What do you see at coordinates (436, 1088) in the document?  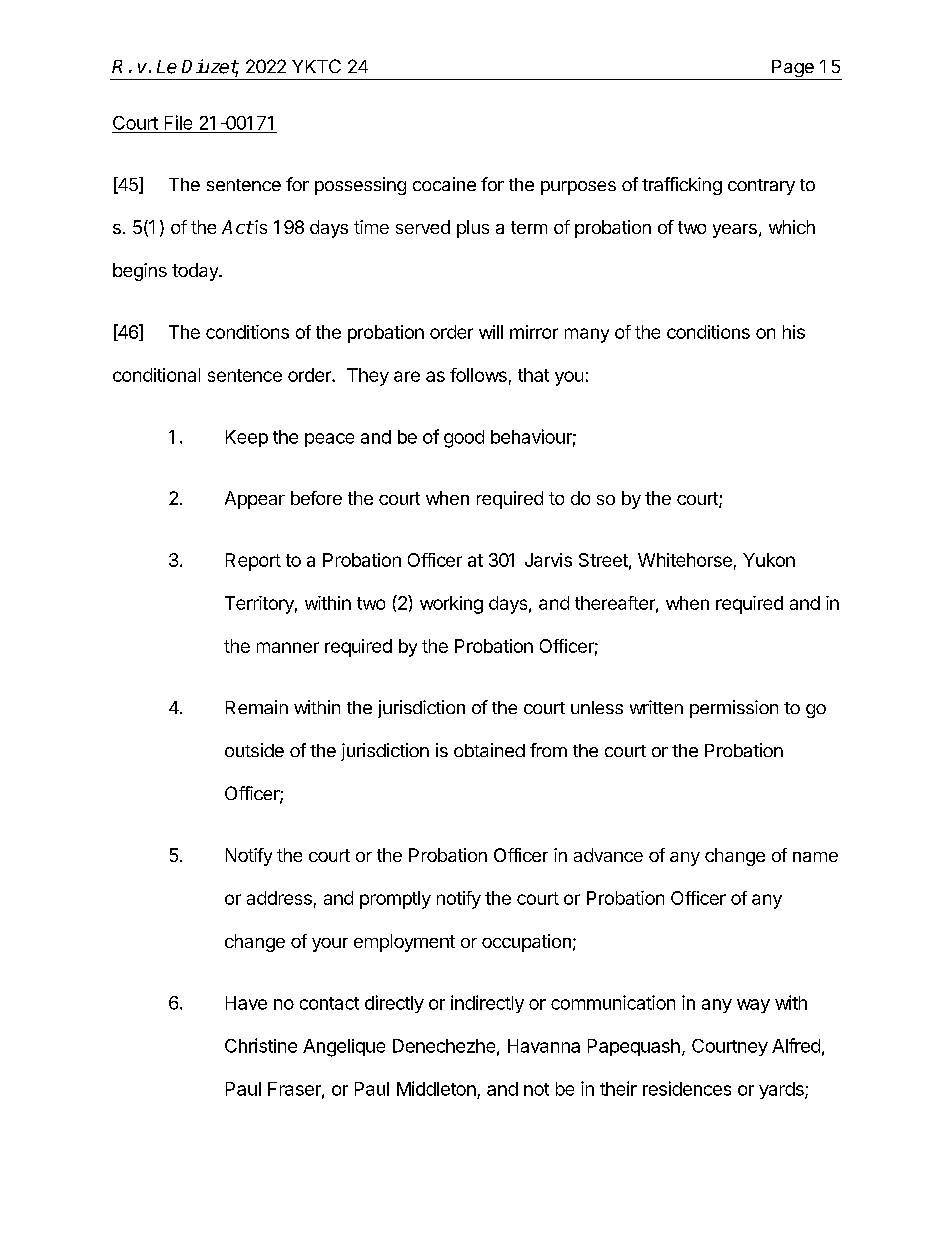 I see `Middleton` at bounding box center [436, 1088].
